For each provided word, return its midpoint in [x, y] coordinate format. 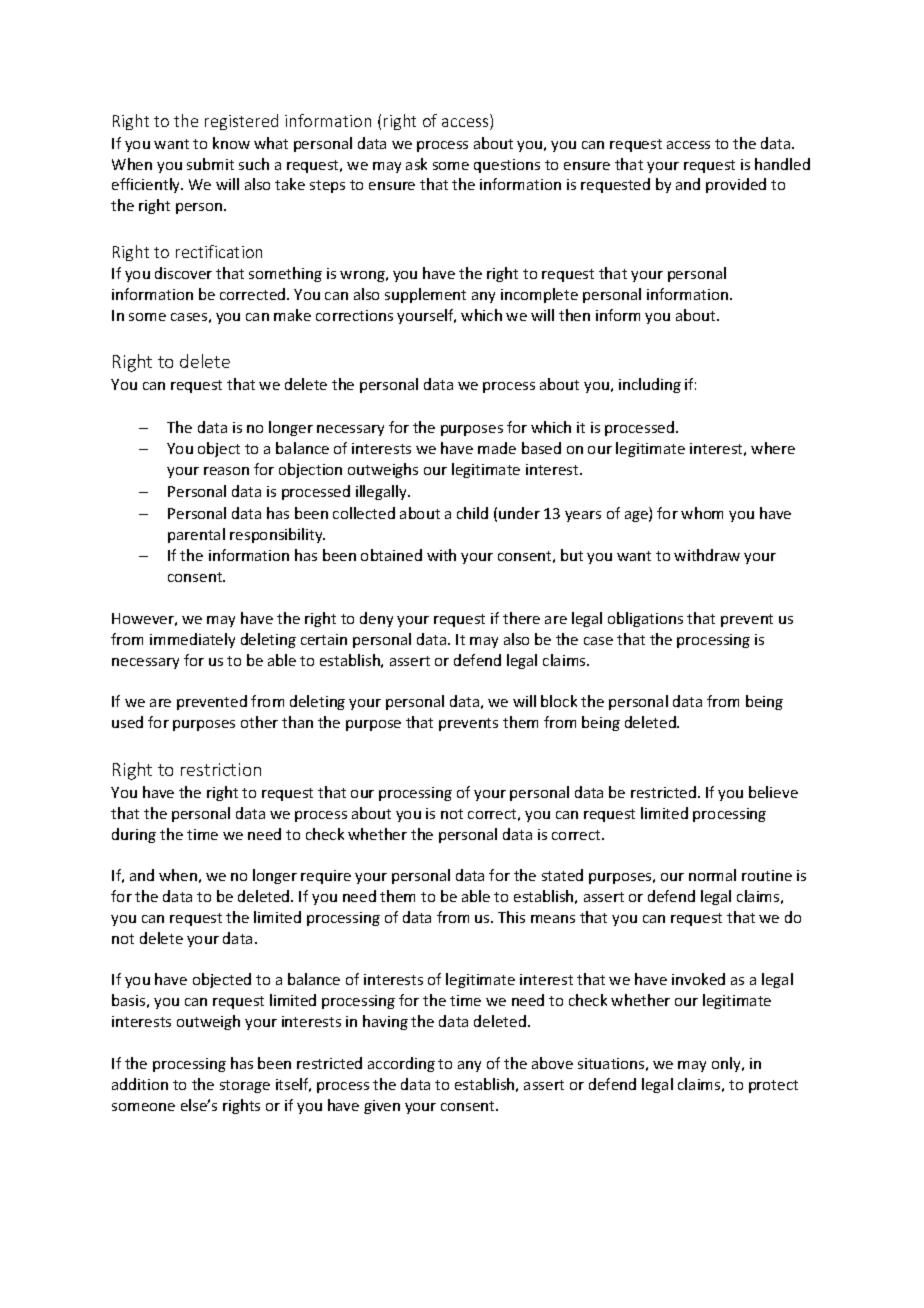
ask [416, 164]
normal [712, 875]
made [497, 448]
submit [210, 164]
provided [736, 185]
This [511, 917]
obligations [645, 619]
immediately [192, 640]
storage [245, 1086]
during [134, 835]
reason [226, 471]
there [521, 618]
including [650, 385]
